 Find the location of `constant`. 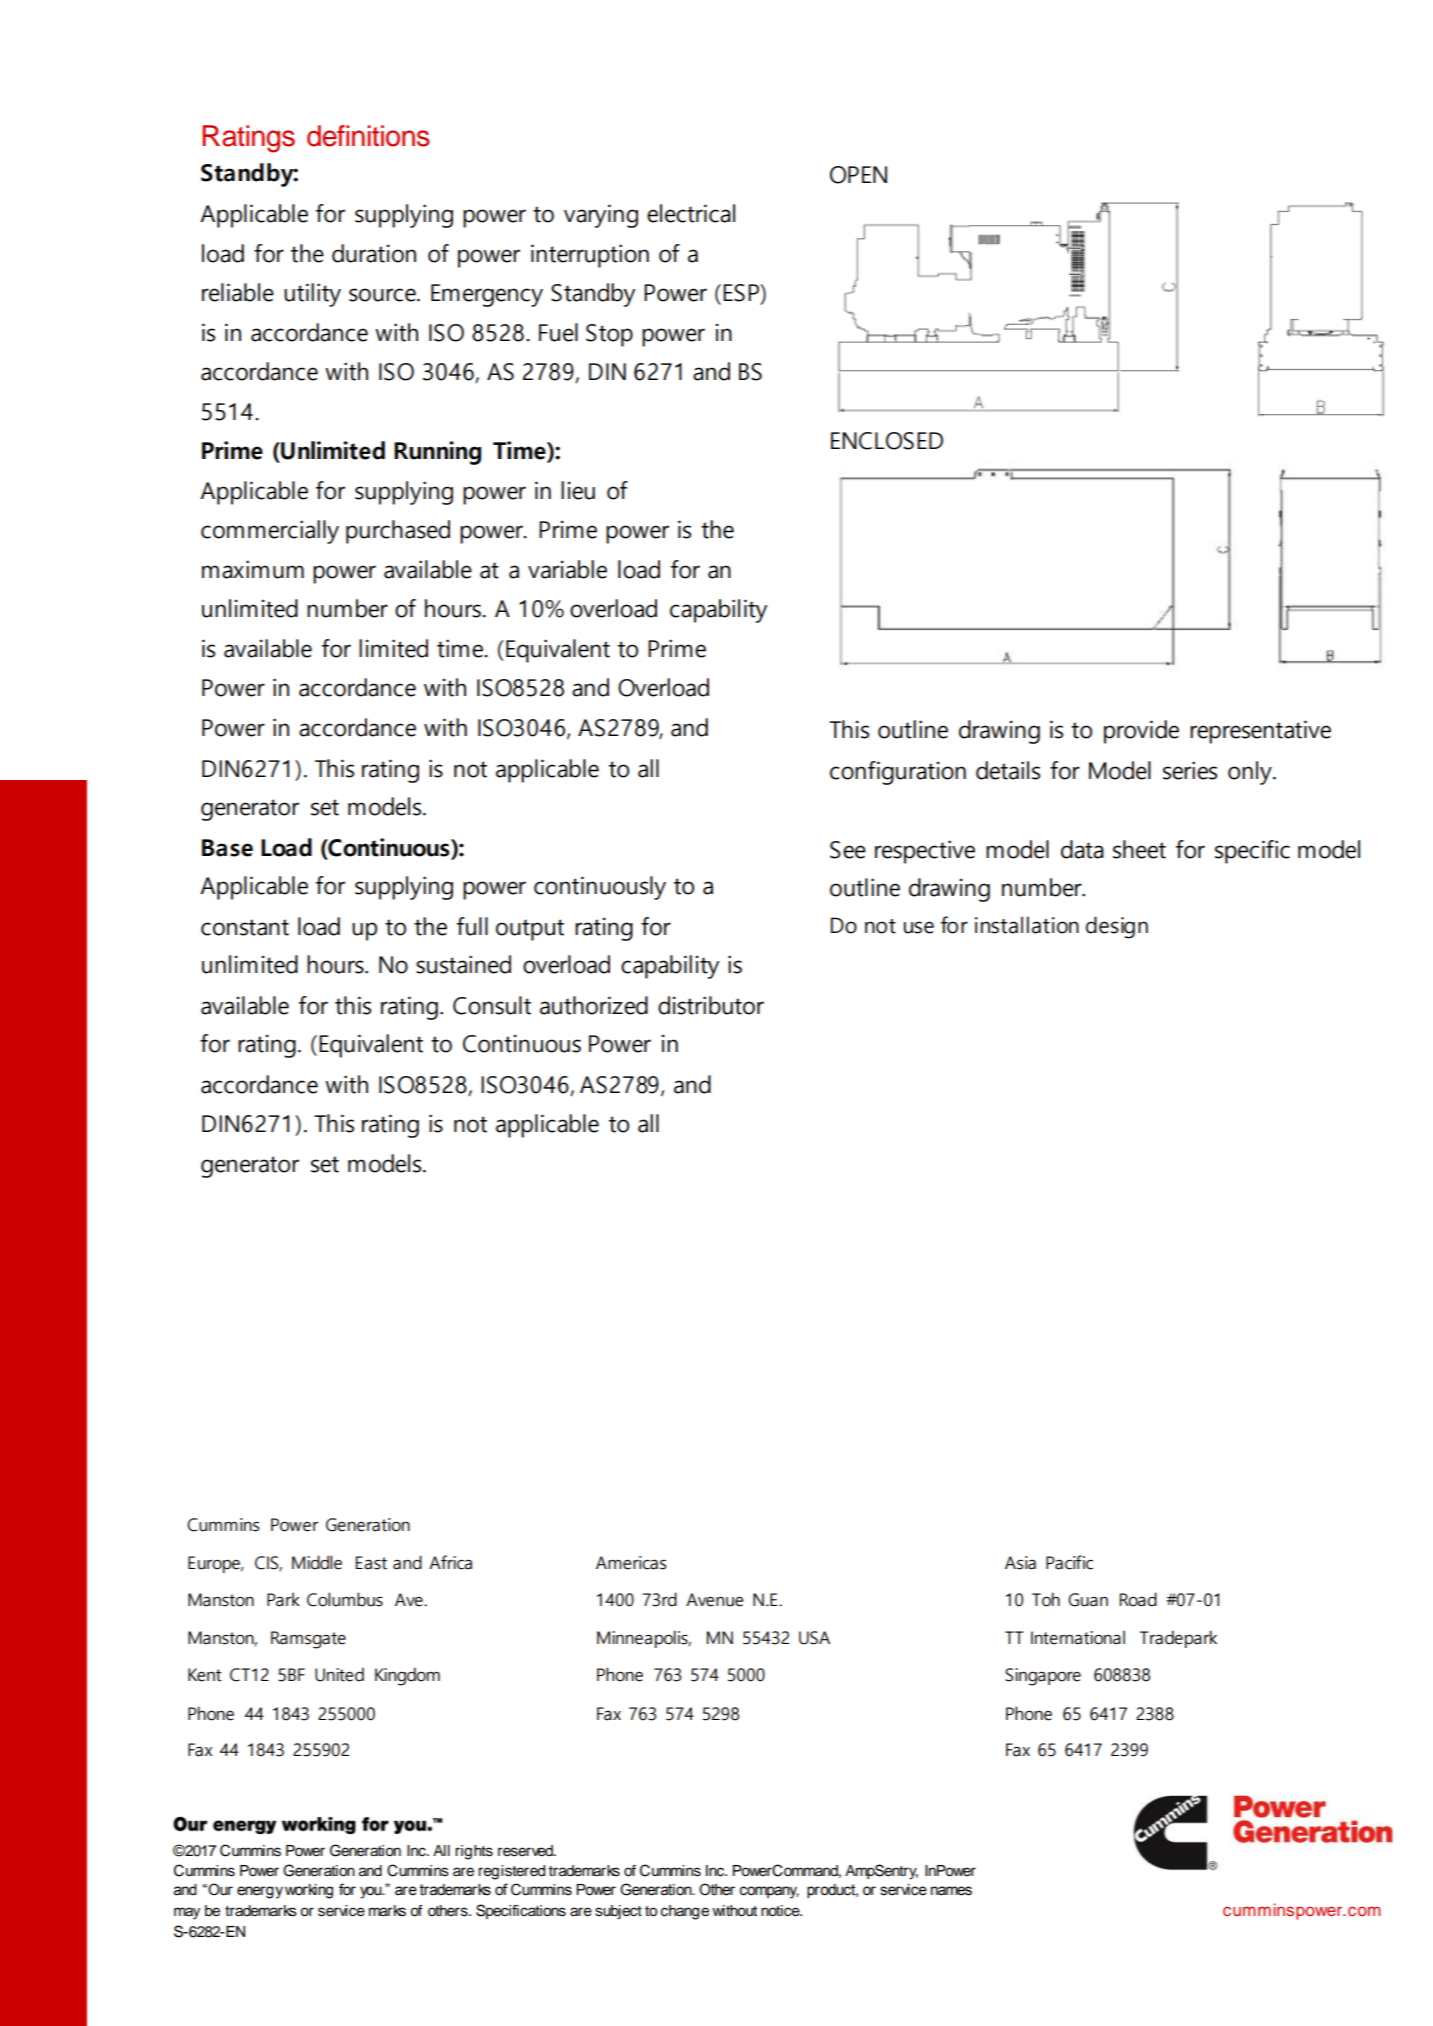

constant is located at coordinates (245, 927).
